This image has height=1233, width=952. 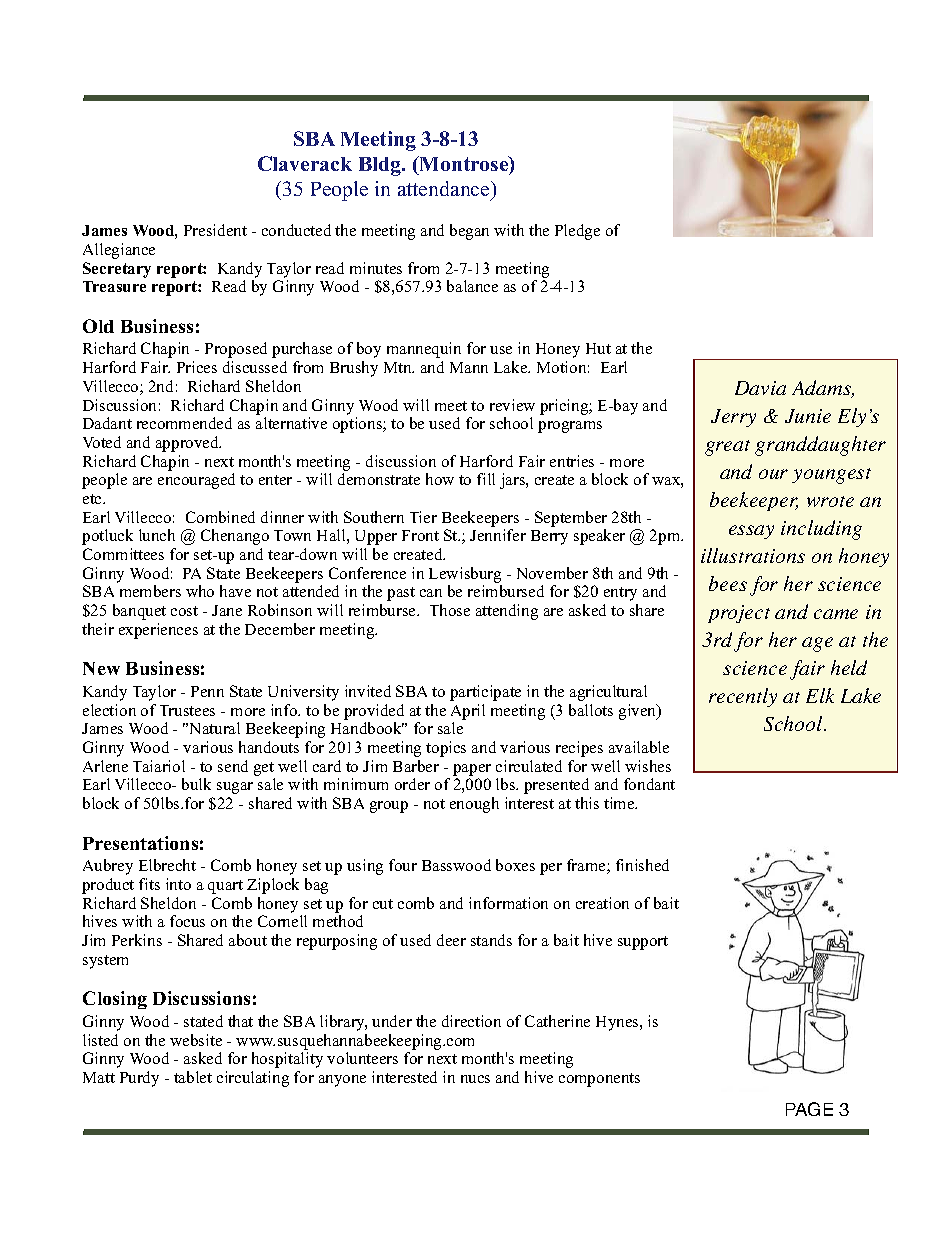 I want to click on finished, so click(x=642, y=865).
